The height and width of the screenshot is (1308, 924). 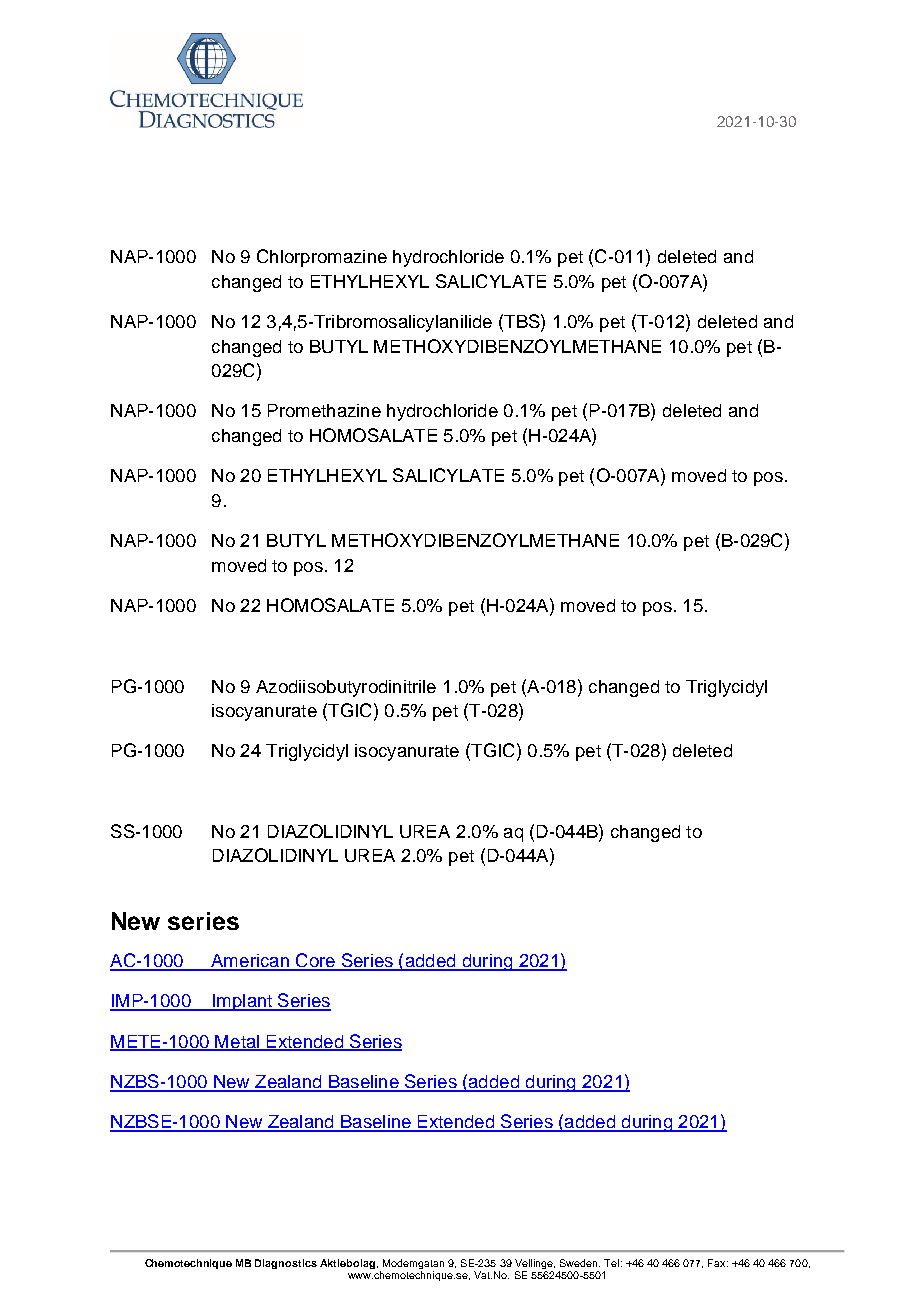 What do you see at coordinates (238, 1042) in the screenshot?
I see `Metal` at bounding box center [238, 1042].
